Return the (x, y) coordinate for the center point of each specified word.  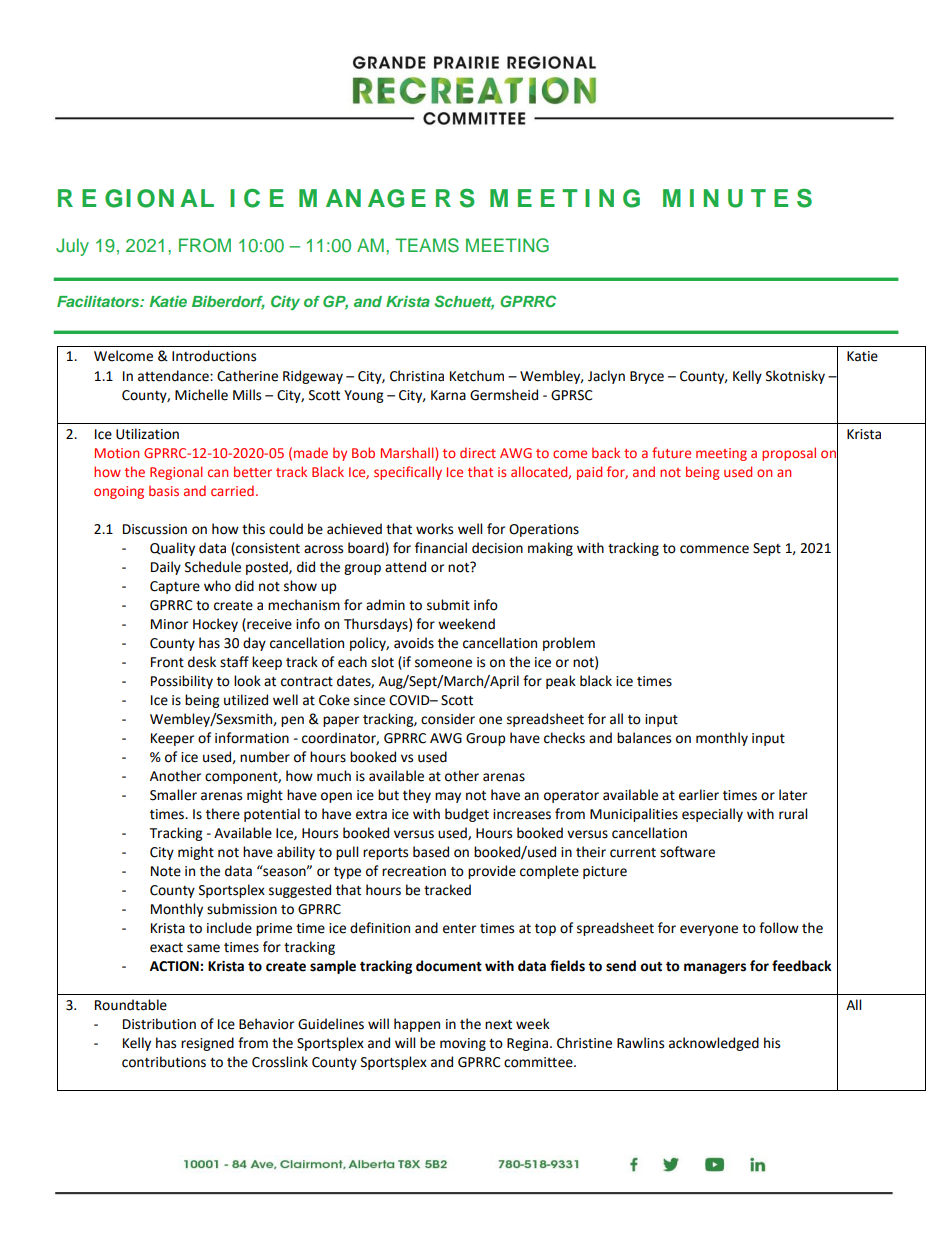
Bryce (647, 377)
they (417, 796)
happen (417, 1025)
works (434, 529)
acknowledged (714, 1044)
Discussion (155, 529)
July (72, 247)
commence (714, 549)
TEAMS (427, 245)
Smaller (173, 795)
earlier (699, 795)
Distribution (159, 1024)
